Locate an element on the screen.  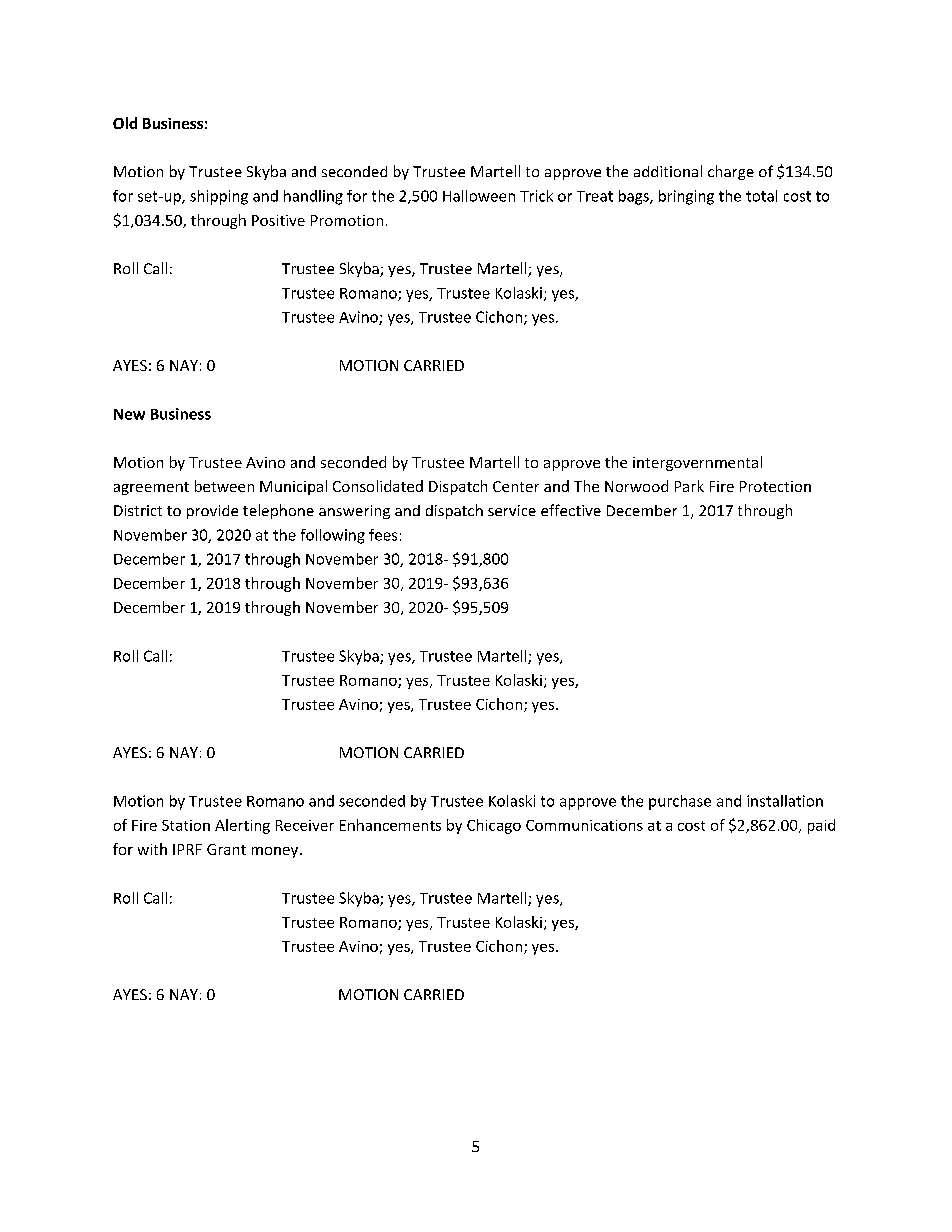
Old is located at coordinates (125, 123).
